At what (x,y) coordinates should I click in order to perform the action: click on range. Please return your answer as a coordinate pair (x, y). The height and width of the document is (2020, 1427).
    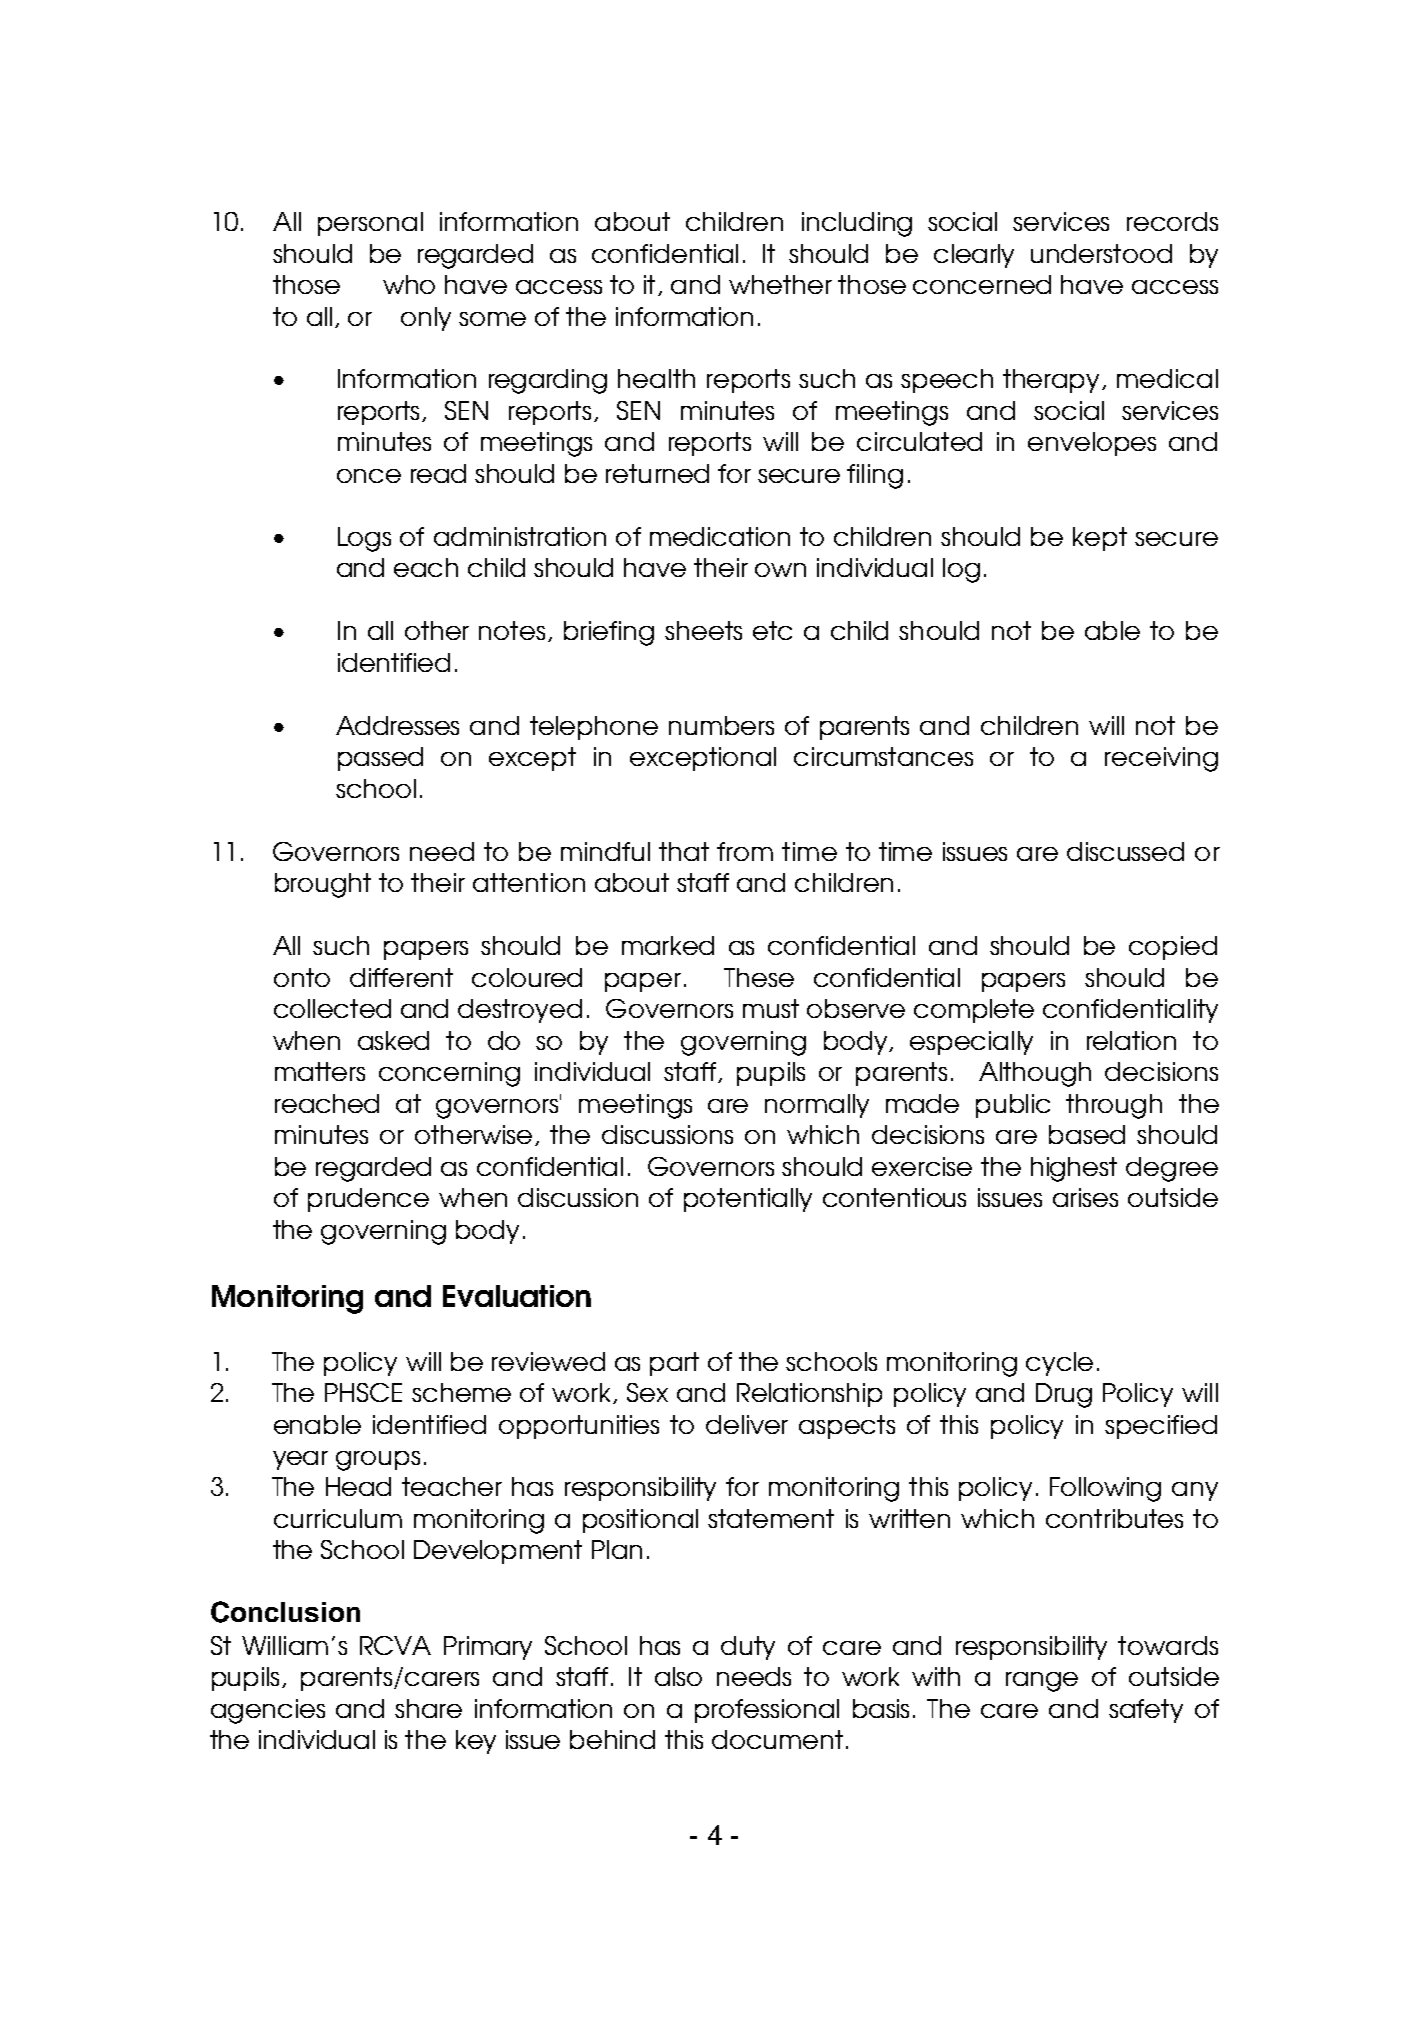
    Looking at the image, I should click on (1042, 1682).
